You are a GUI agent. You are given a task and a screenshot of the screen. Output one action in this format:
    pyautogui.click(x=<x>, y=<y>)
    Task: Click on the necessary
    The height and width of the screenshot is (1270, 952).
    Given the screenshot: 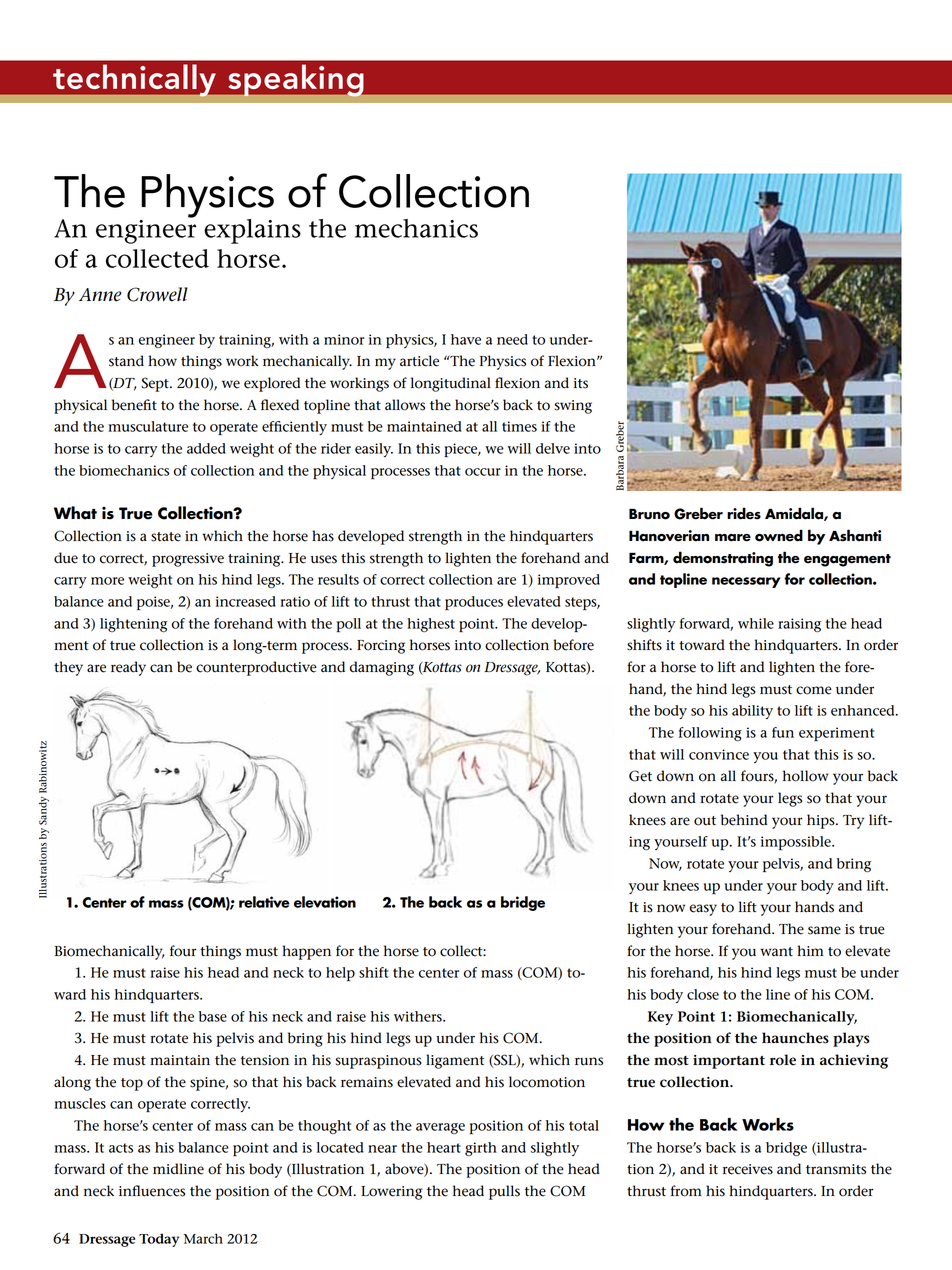 What is the action you would take?
    pyautogui.click(x=746, y=582)
